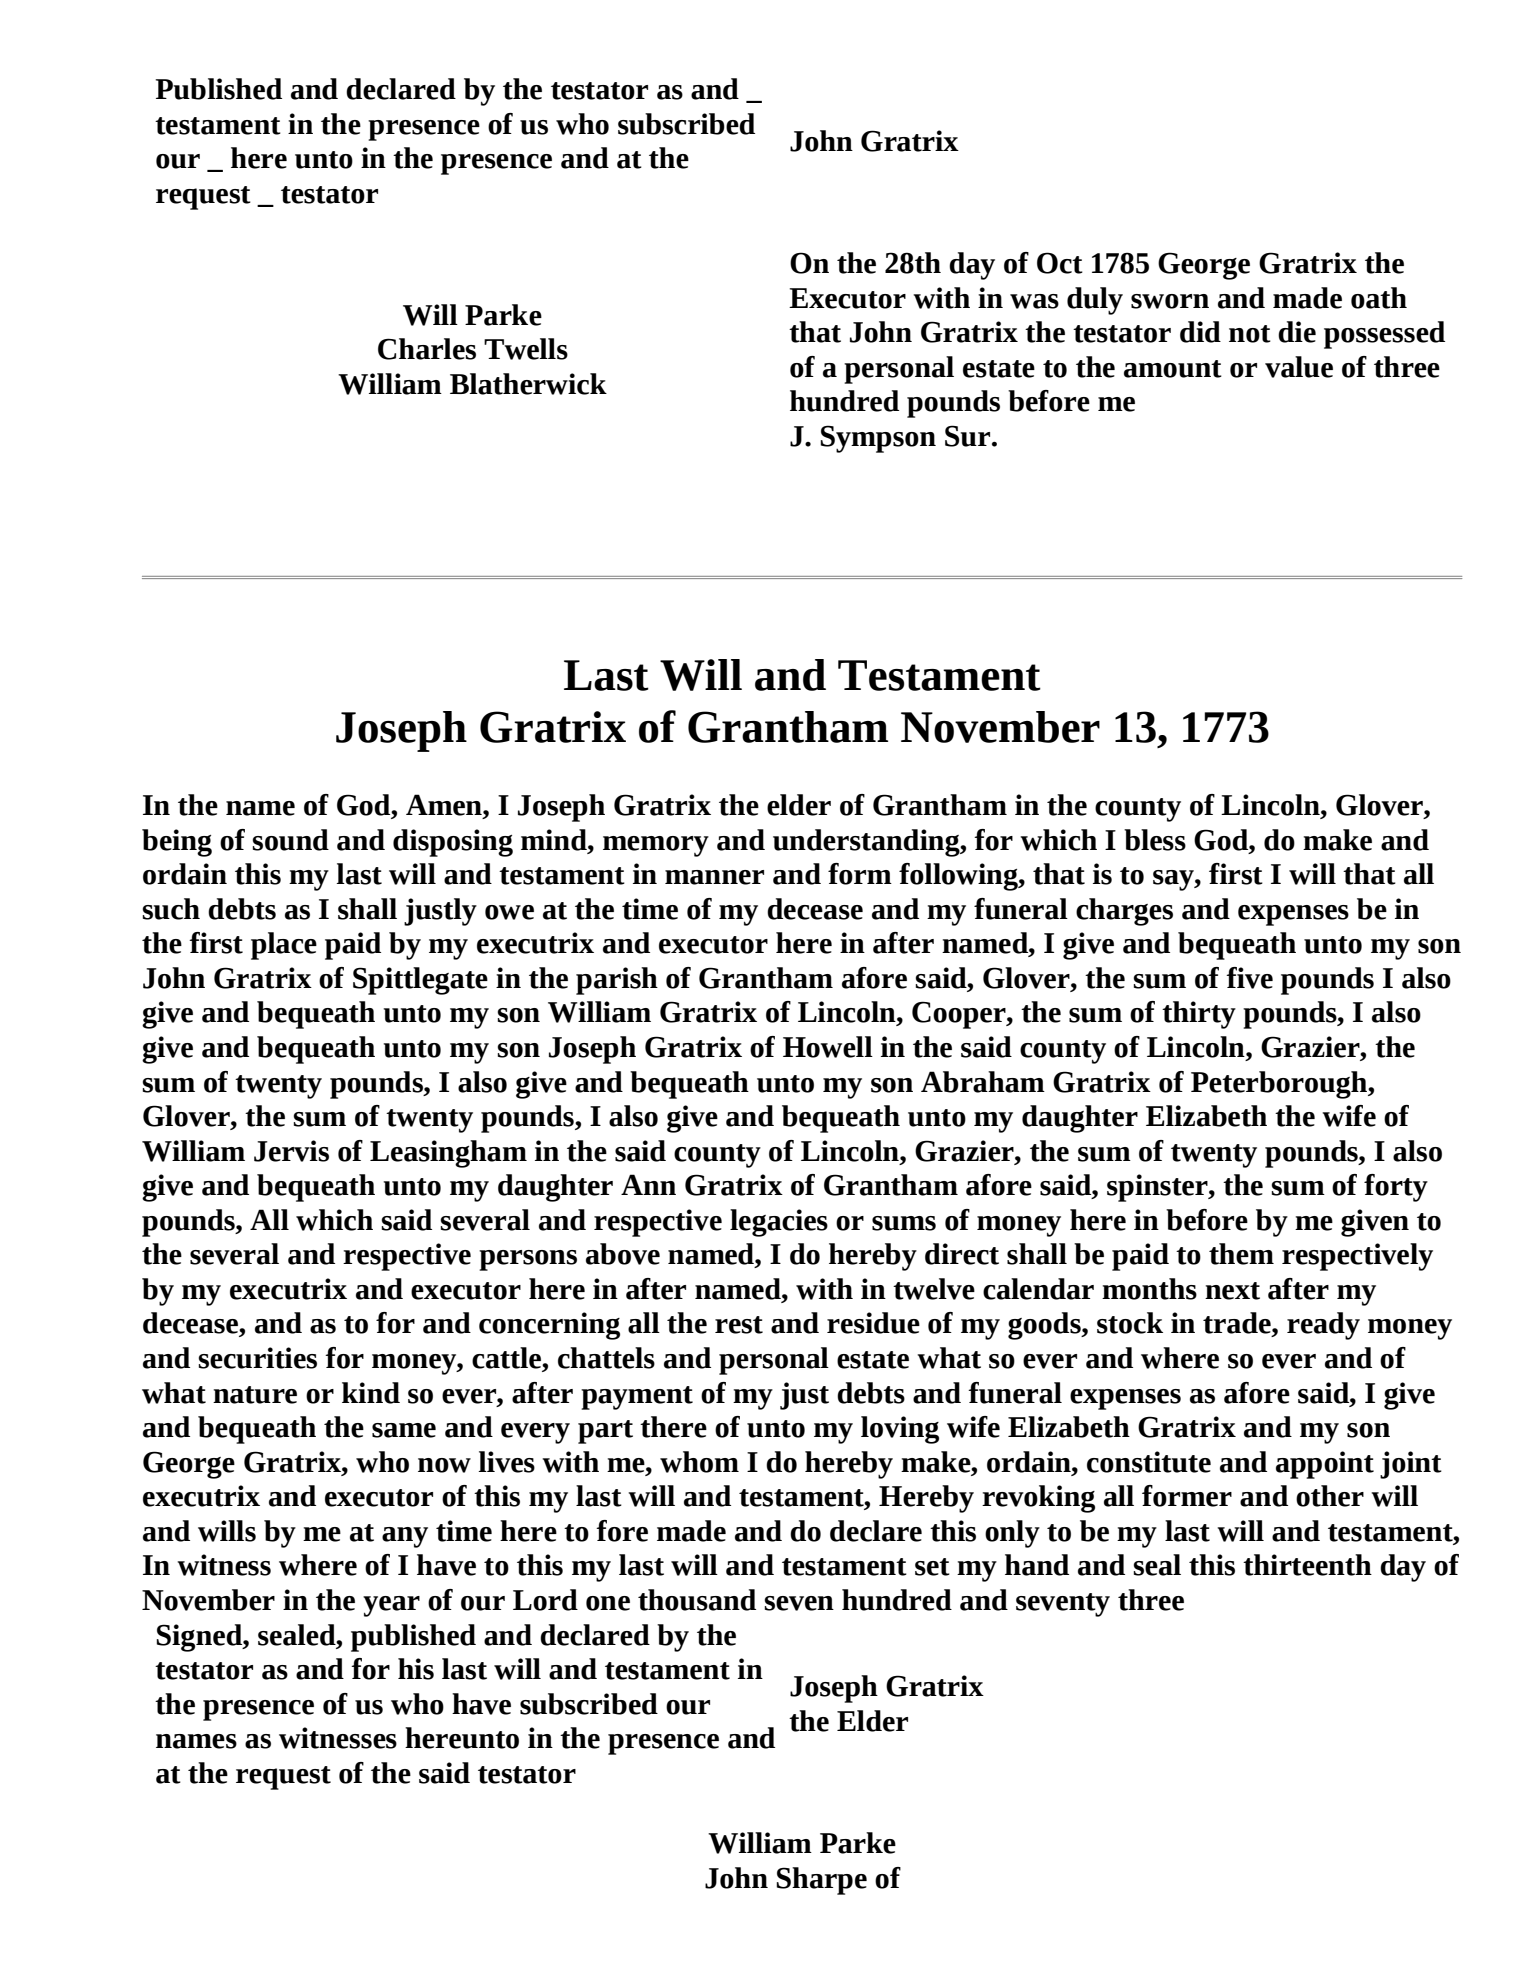 The height and width of the page is (1984, 1533). Describe the element at coordinates (1034, 301) in the page. I see `was` at that location.
